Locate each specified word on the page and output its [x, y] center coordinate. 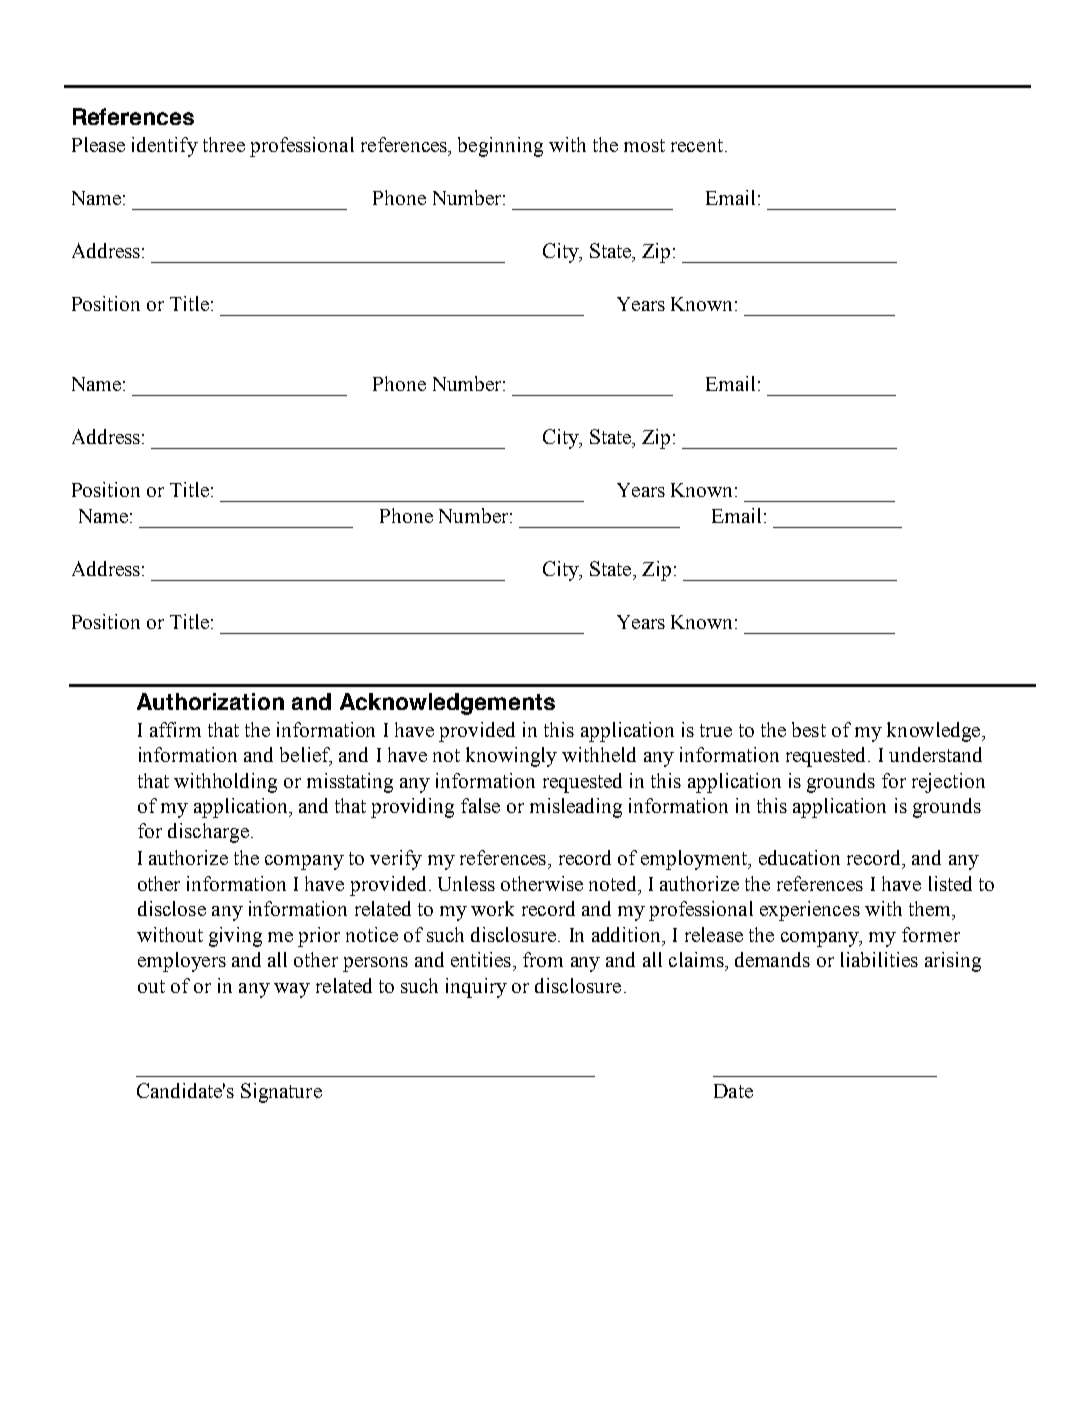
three [224, 144]
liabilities [879, 959]
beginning [500, 147]
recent [697, 145]
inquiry [476, 988]
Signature [281, 1093]
